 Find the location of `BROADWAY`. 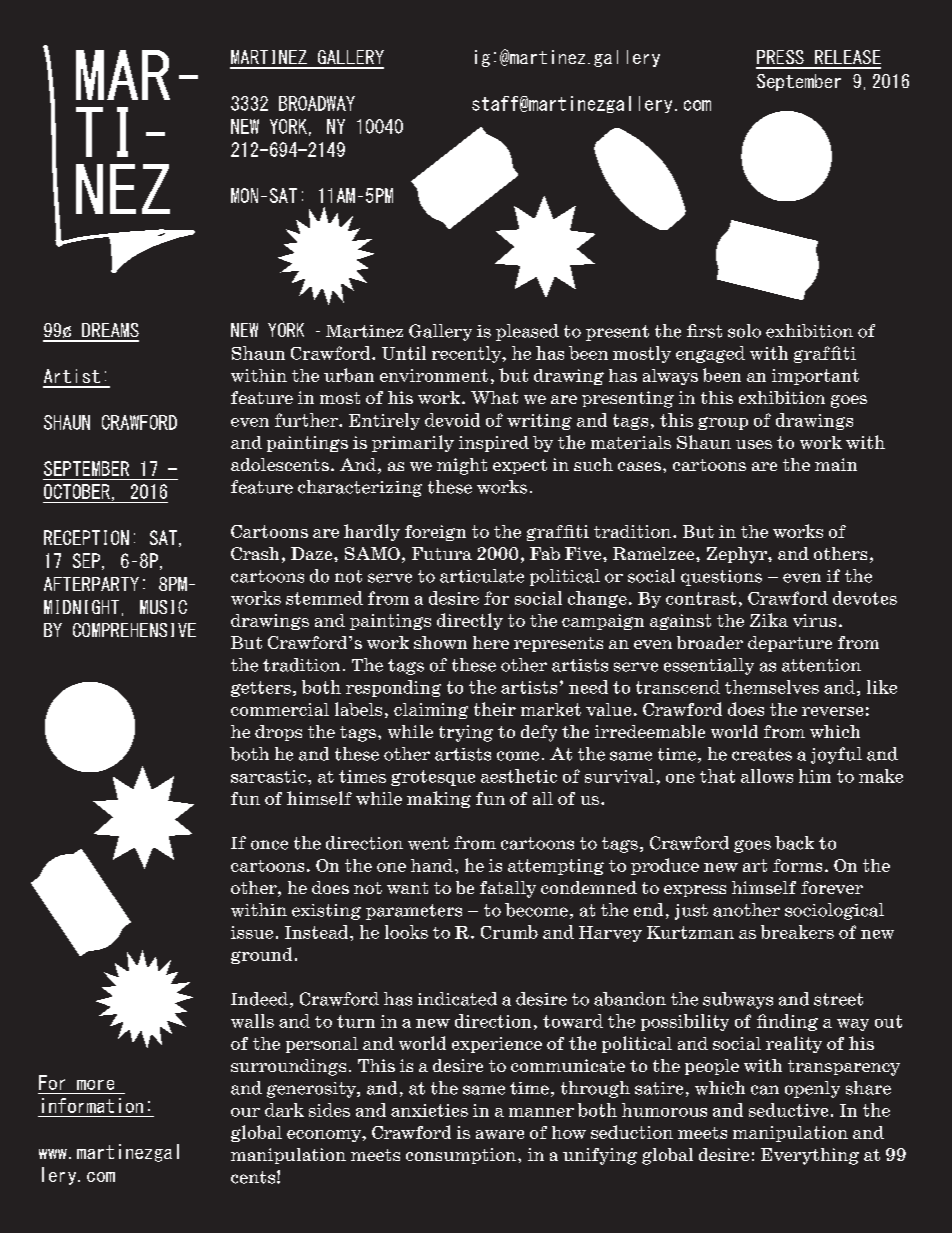

BROADWAY is located at coordinates (317, 103).
